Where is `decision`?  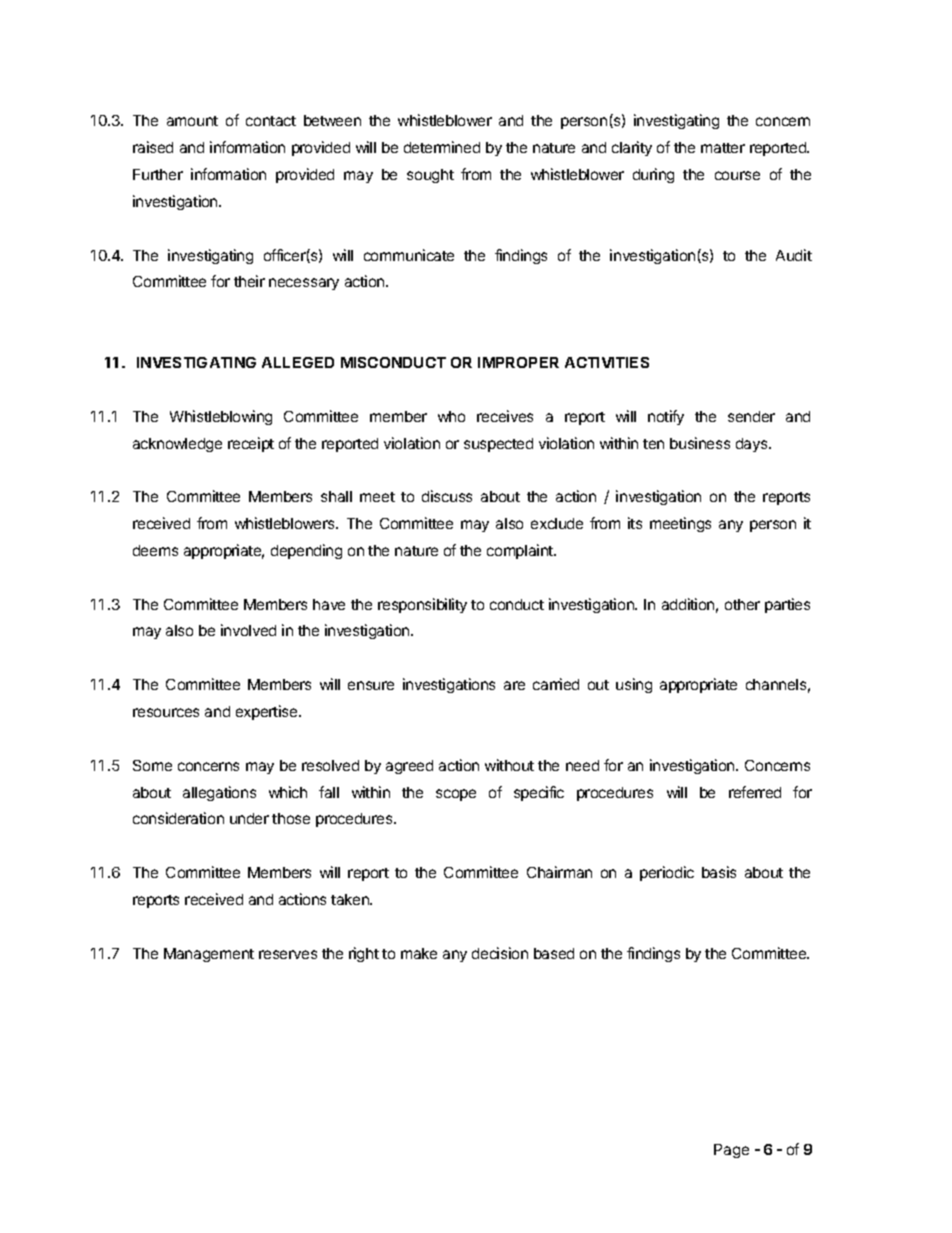
decision is located at coordinates (500, 953).
